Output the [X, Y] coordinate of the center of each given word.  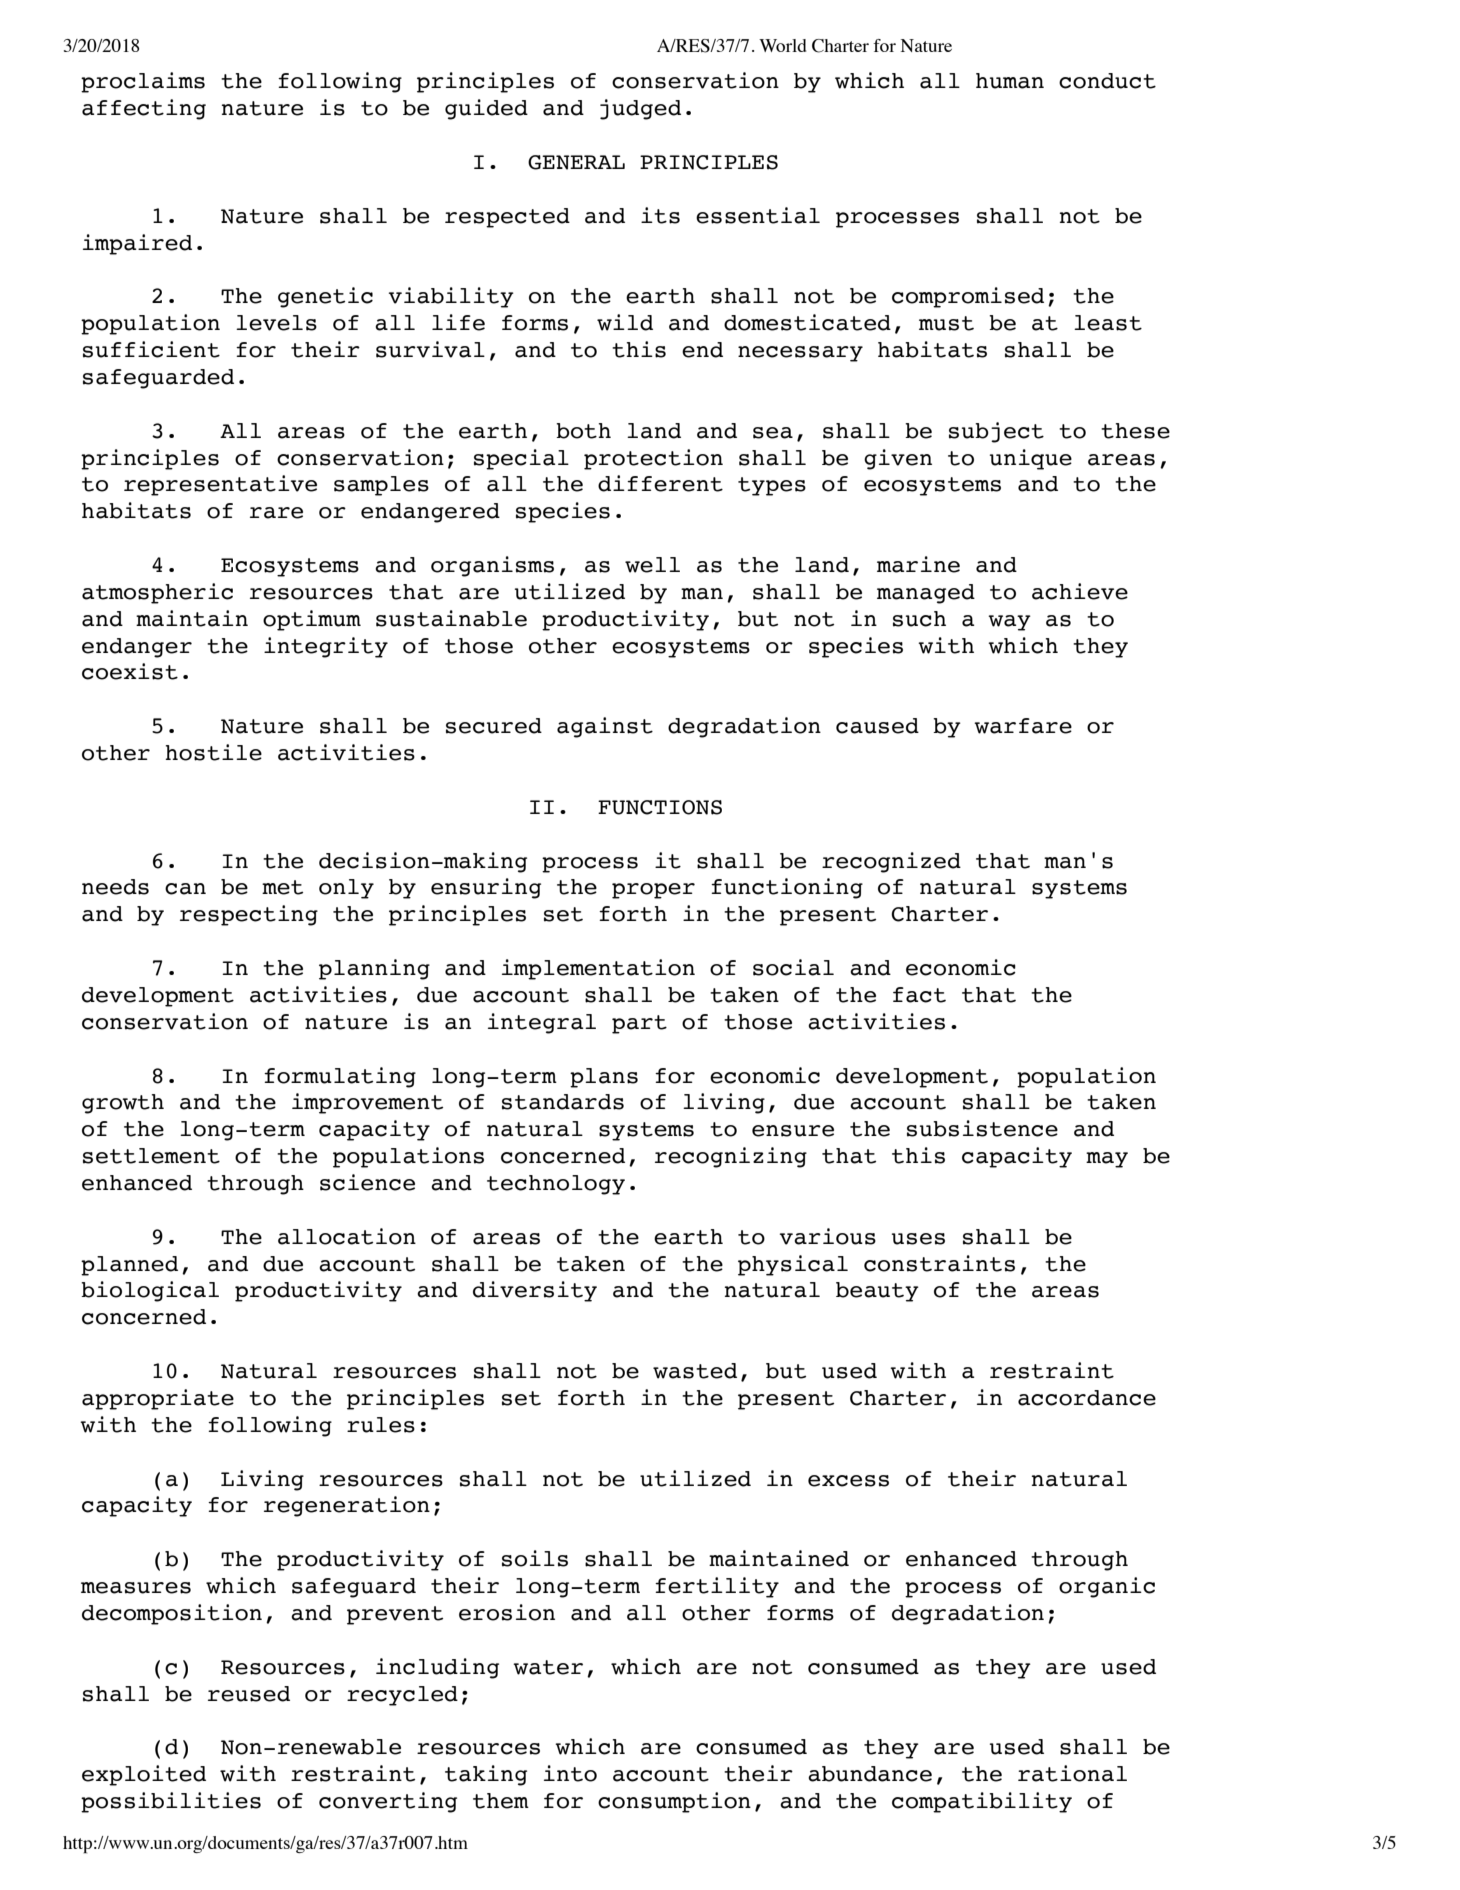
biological [150, 1291]
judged [640, 109]
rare [276, 513]
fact [919, 995]
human [1010, 81]
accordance [1087, 1398]
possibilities [171, 1802]
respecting [249, 915]
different [660, 483]
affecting [144, 109]
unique [1031, 459]
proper [653, 891]
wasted [695, 1371]
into [570, 1773]
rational [1072, 1773]
